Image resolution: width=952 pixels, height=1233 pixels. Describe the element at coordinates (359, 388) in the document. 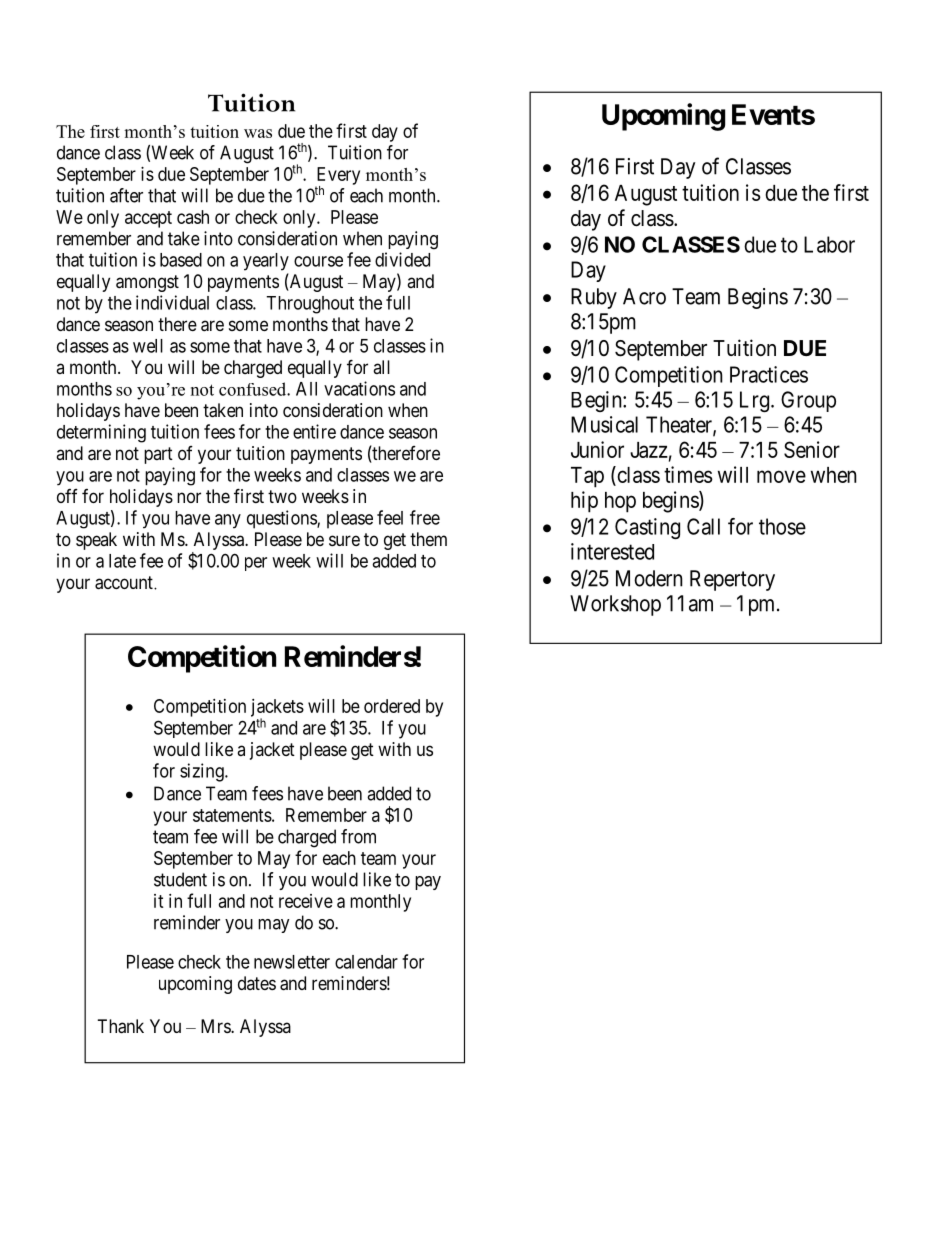

I see `vacations` at that location.
